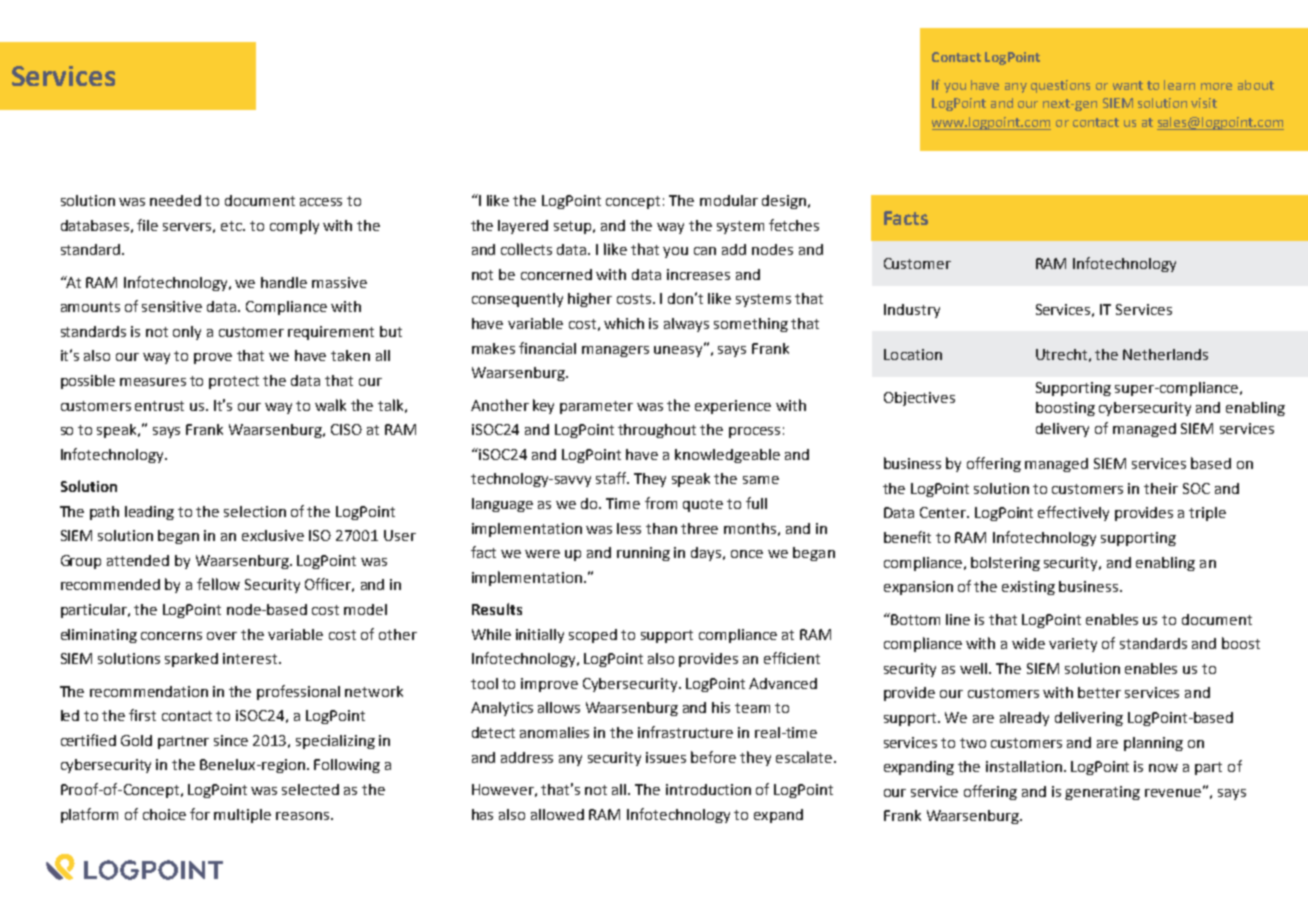  Describe the element at coordinates (346, 429) in the document. I see `CISO` at that location.
